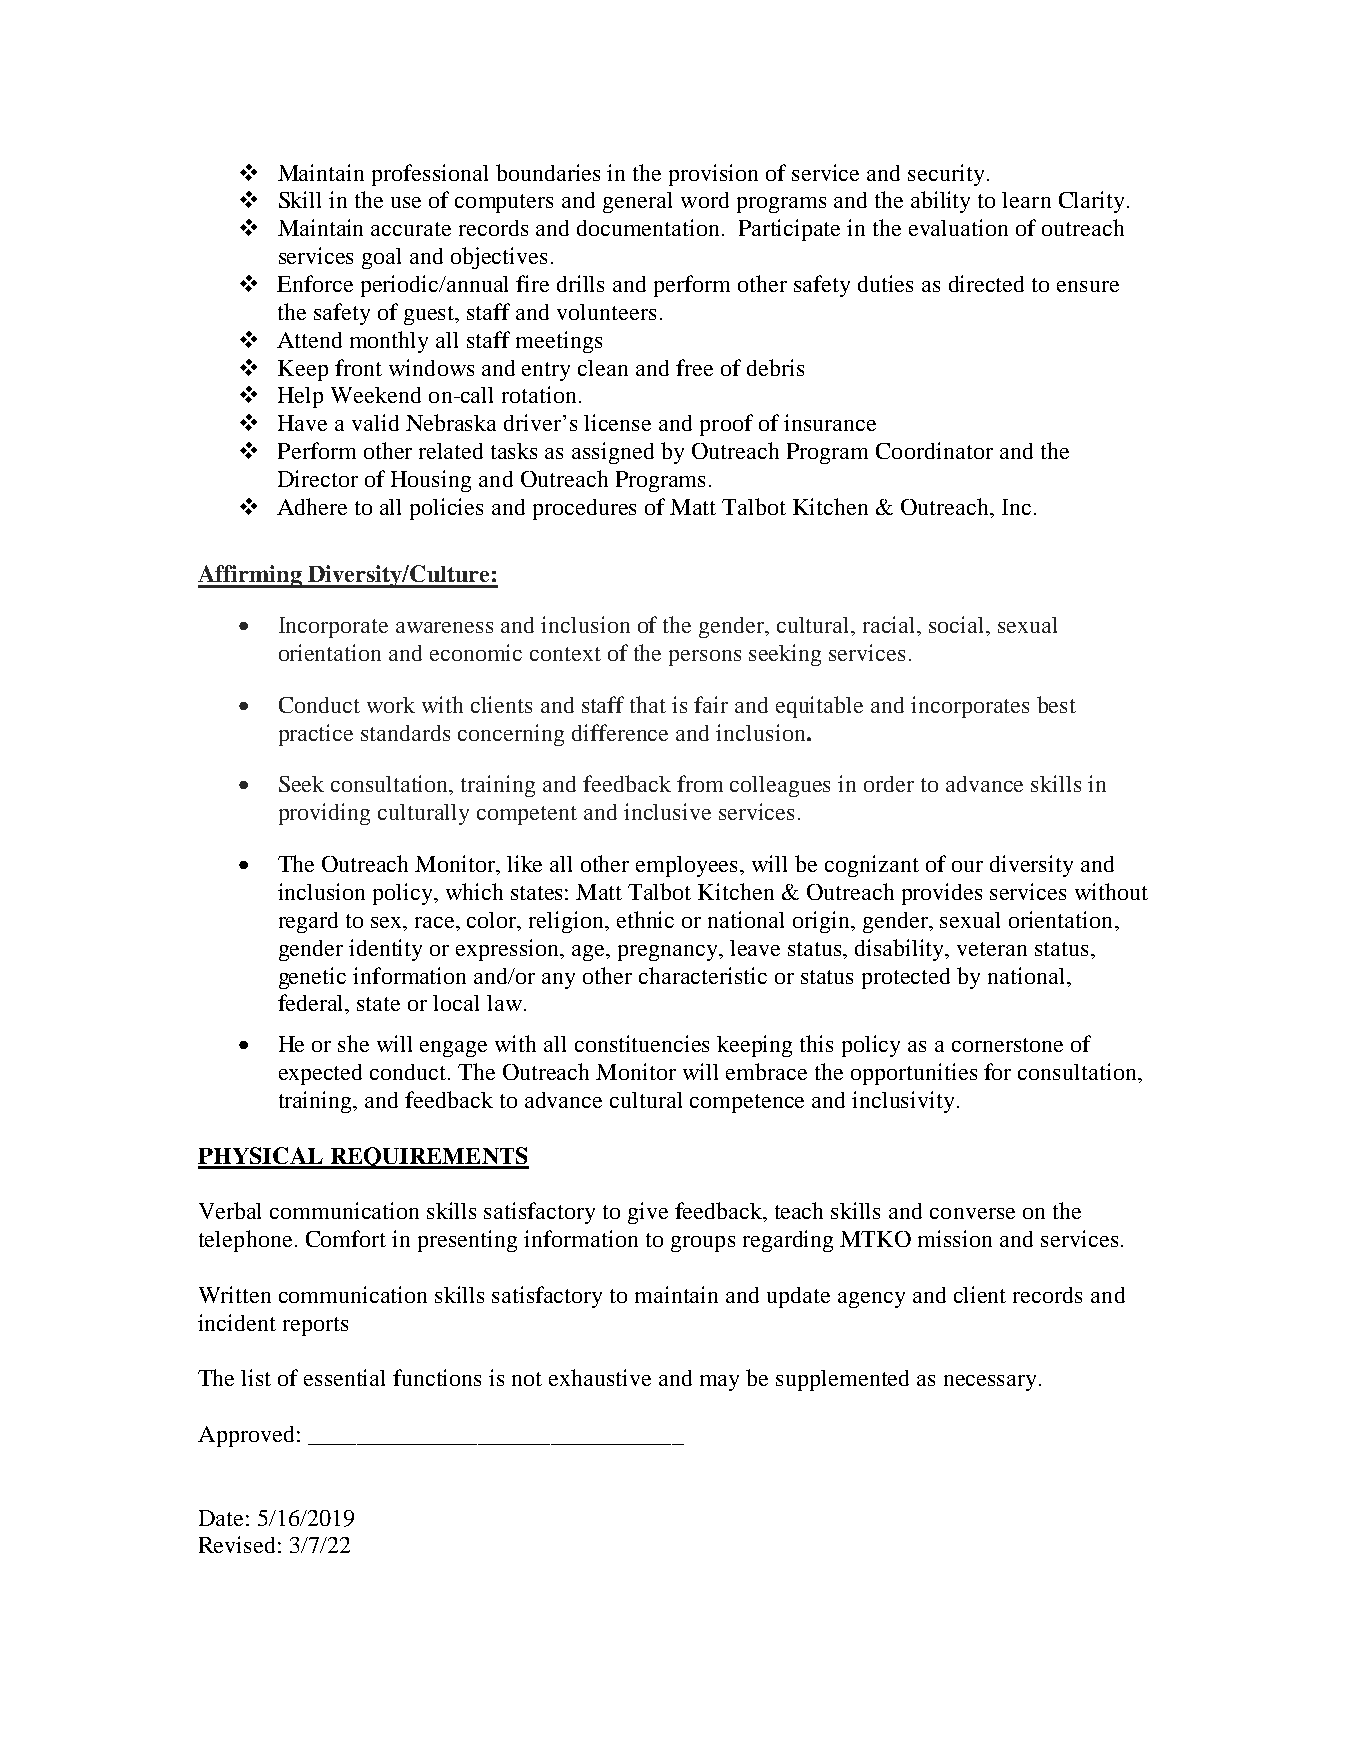 This screenshot has height=1745, width=1348. I want to click on evaluation, so click(958, 227).
